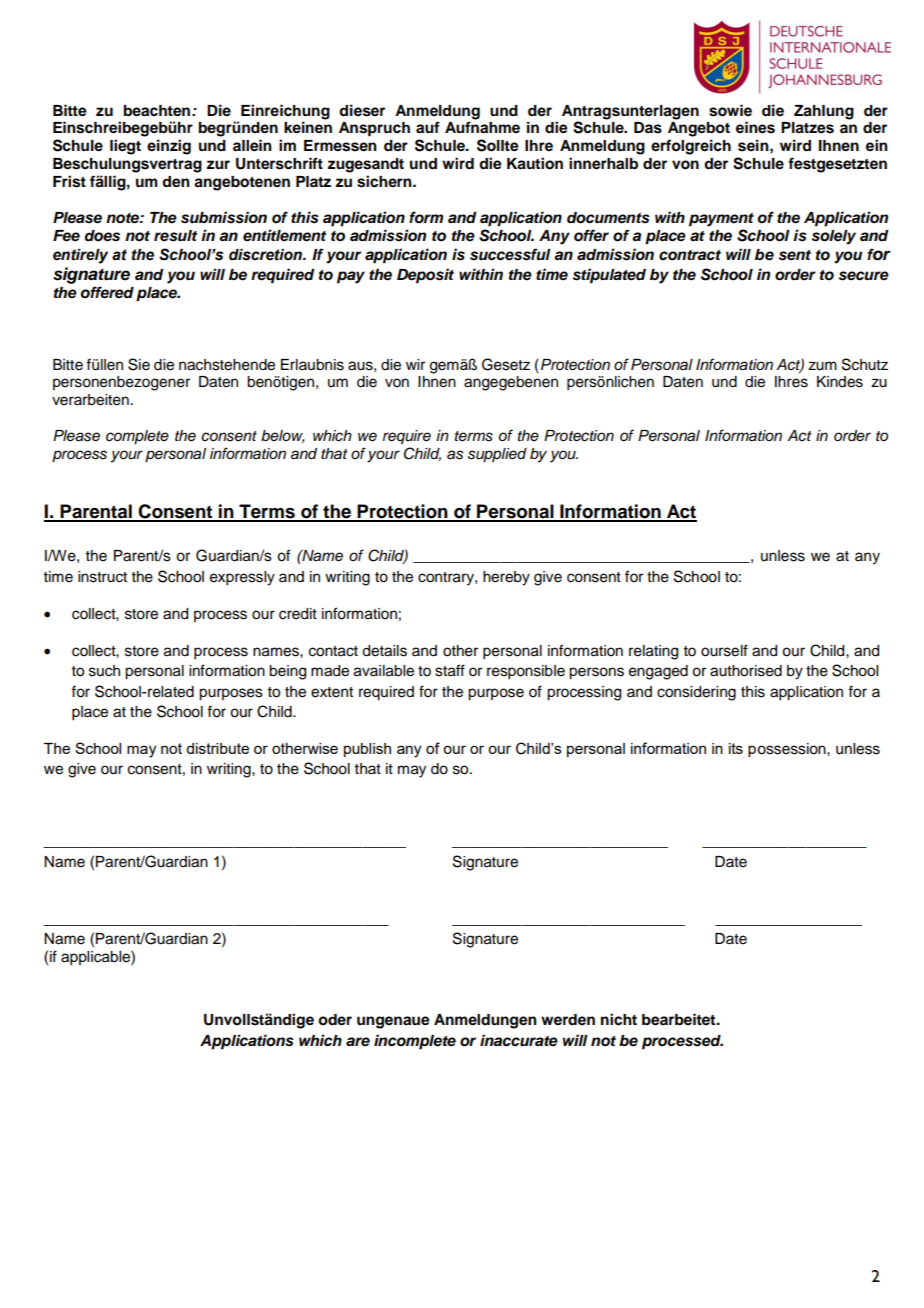 The width and height of the document is (924, 1308). I want to click on oder, so click(335, 1020).
